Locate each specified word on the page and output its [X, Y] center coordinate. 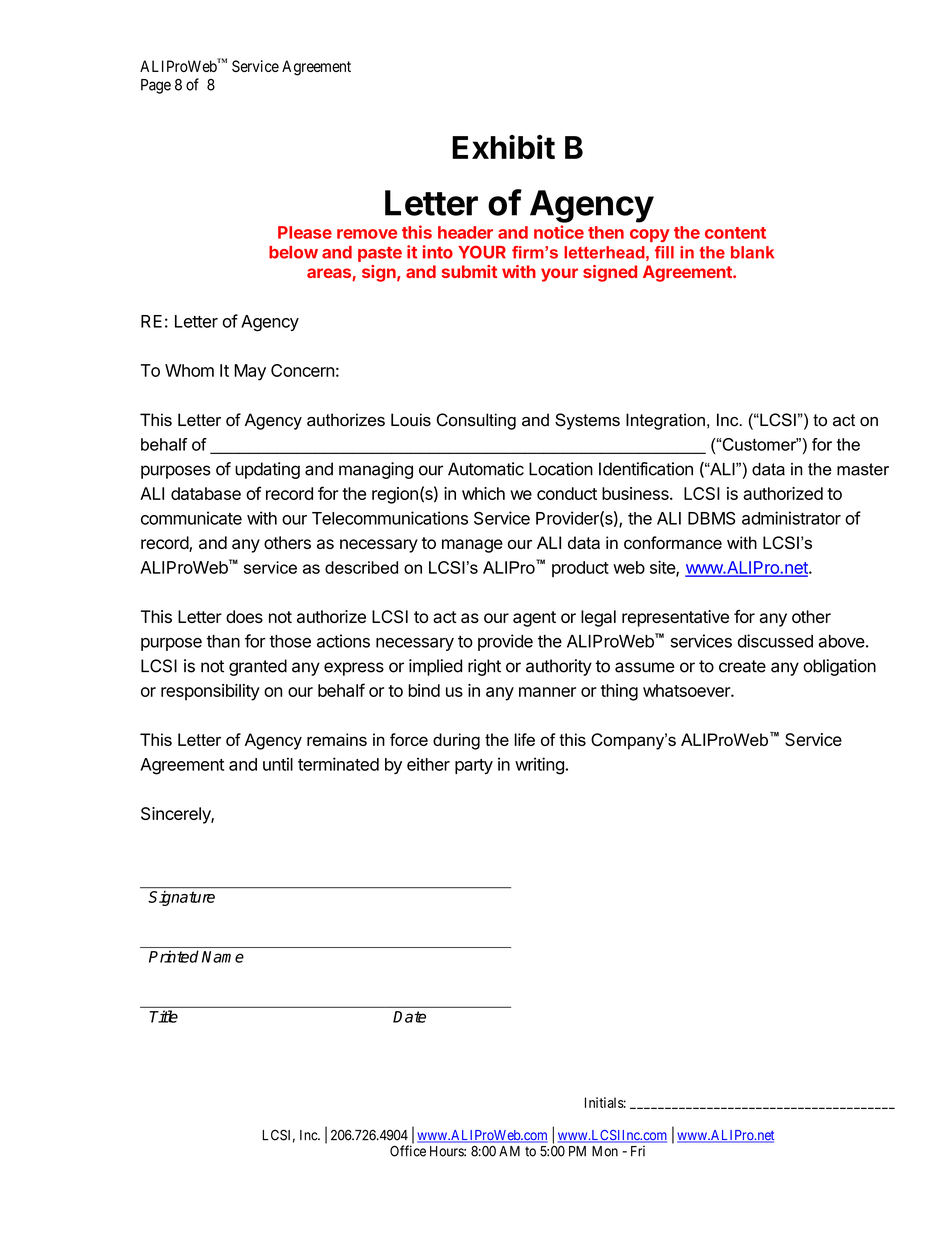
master [863, 469]
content [735, 233]
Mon [605, 1151]
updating [267, 470]
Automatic [486, 469]
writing [539, 766]
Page [156, 86]
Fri [638, 1150]
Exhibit [503, 147]
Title [163, 1016]
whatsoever [687, 690]
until [278, 764]
